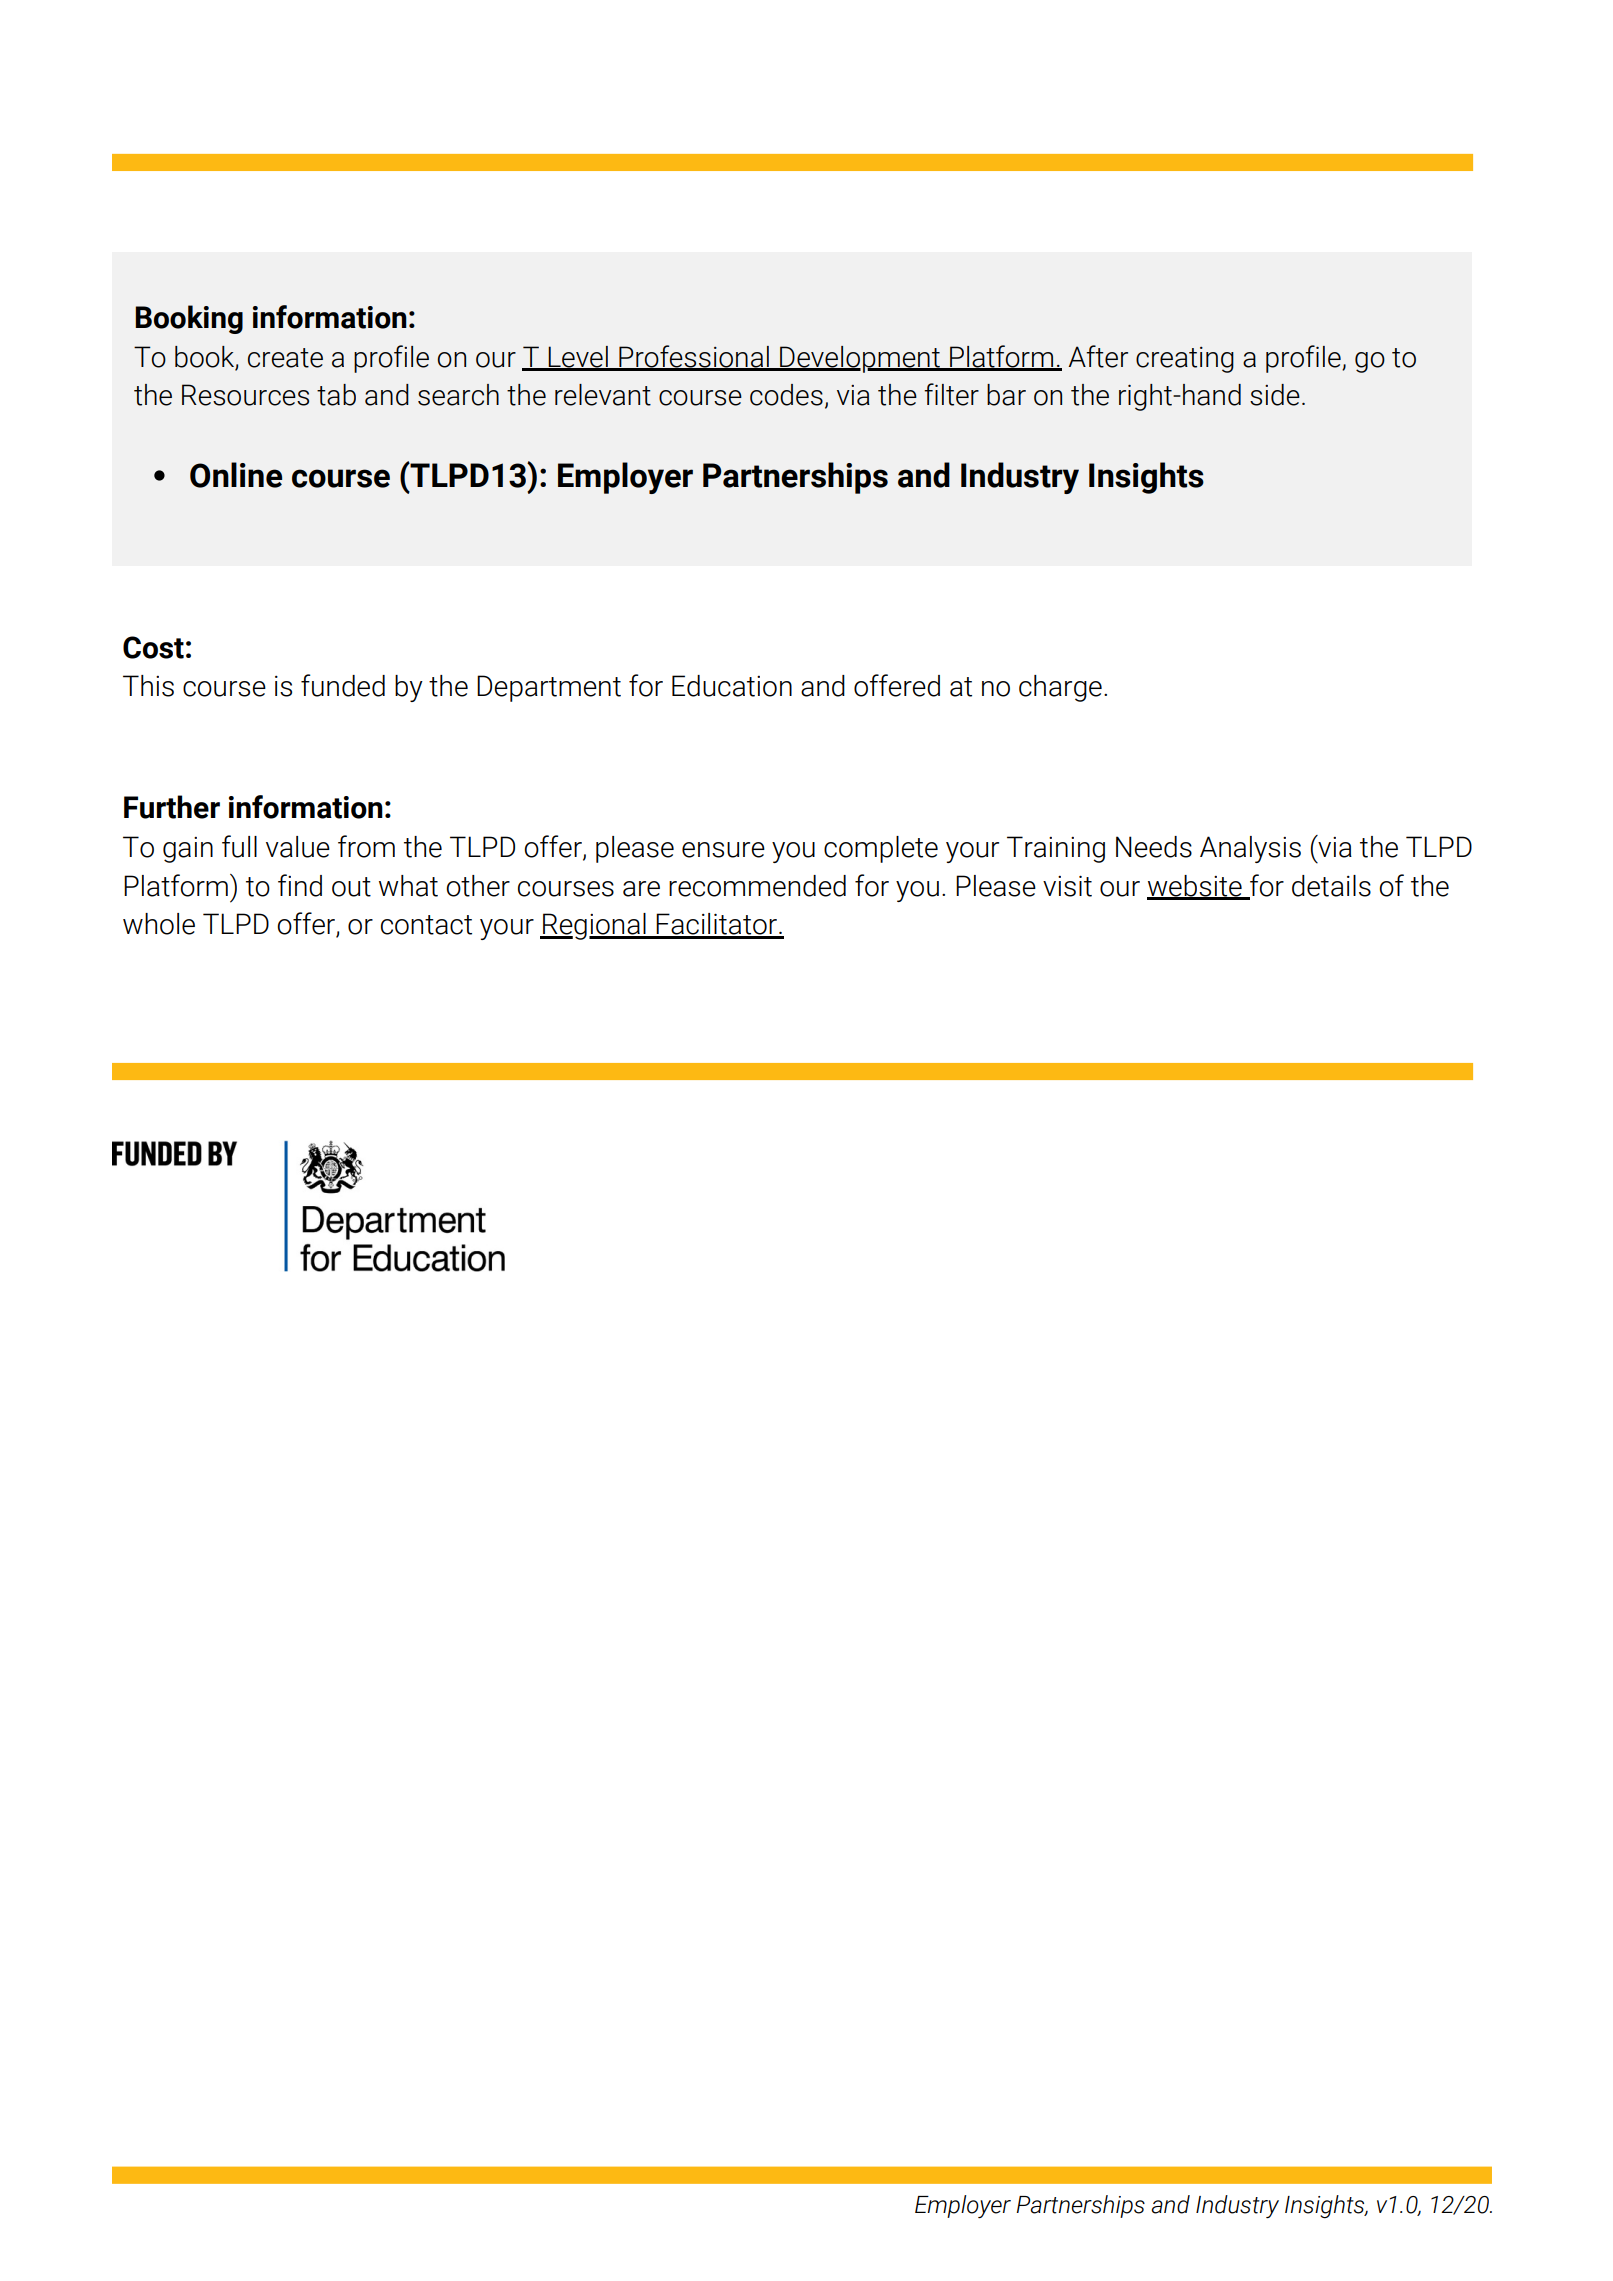 This screenshot has width=1613, height=2281. I want to click on charge, so click(1060, 688).
